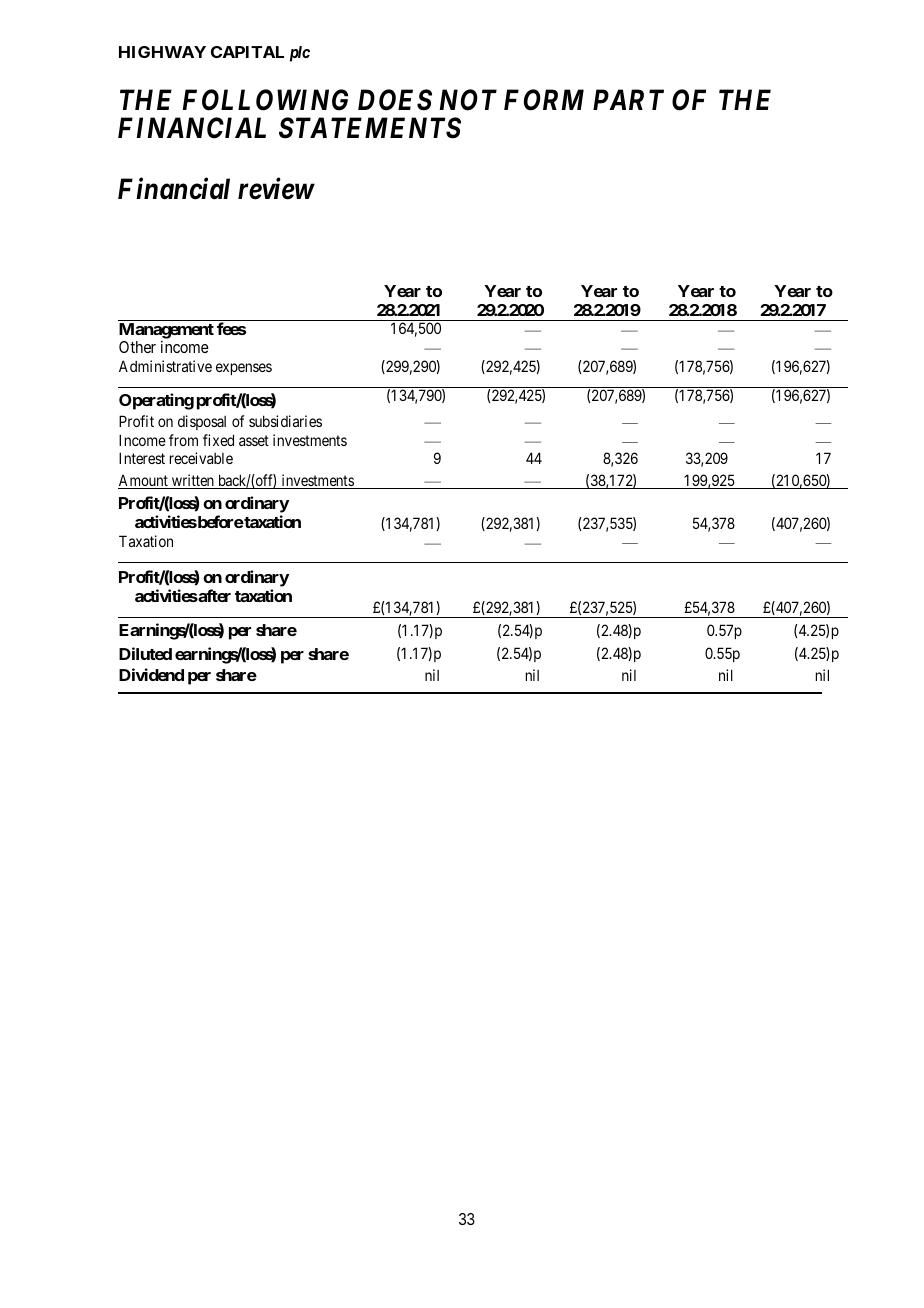 The image size is (924, 1308). I want to click on expenses, so click(244, 369).
